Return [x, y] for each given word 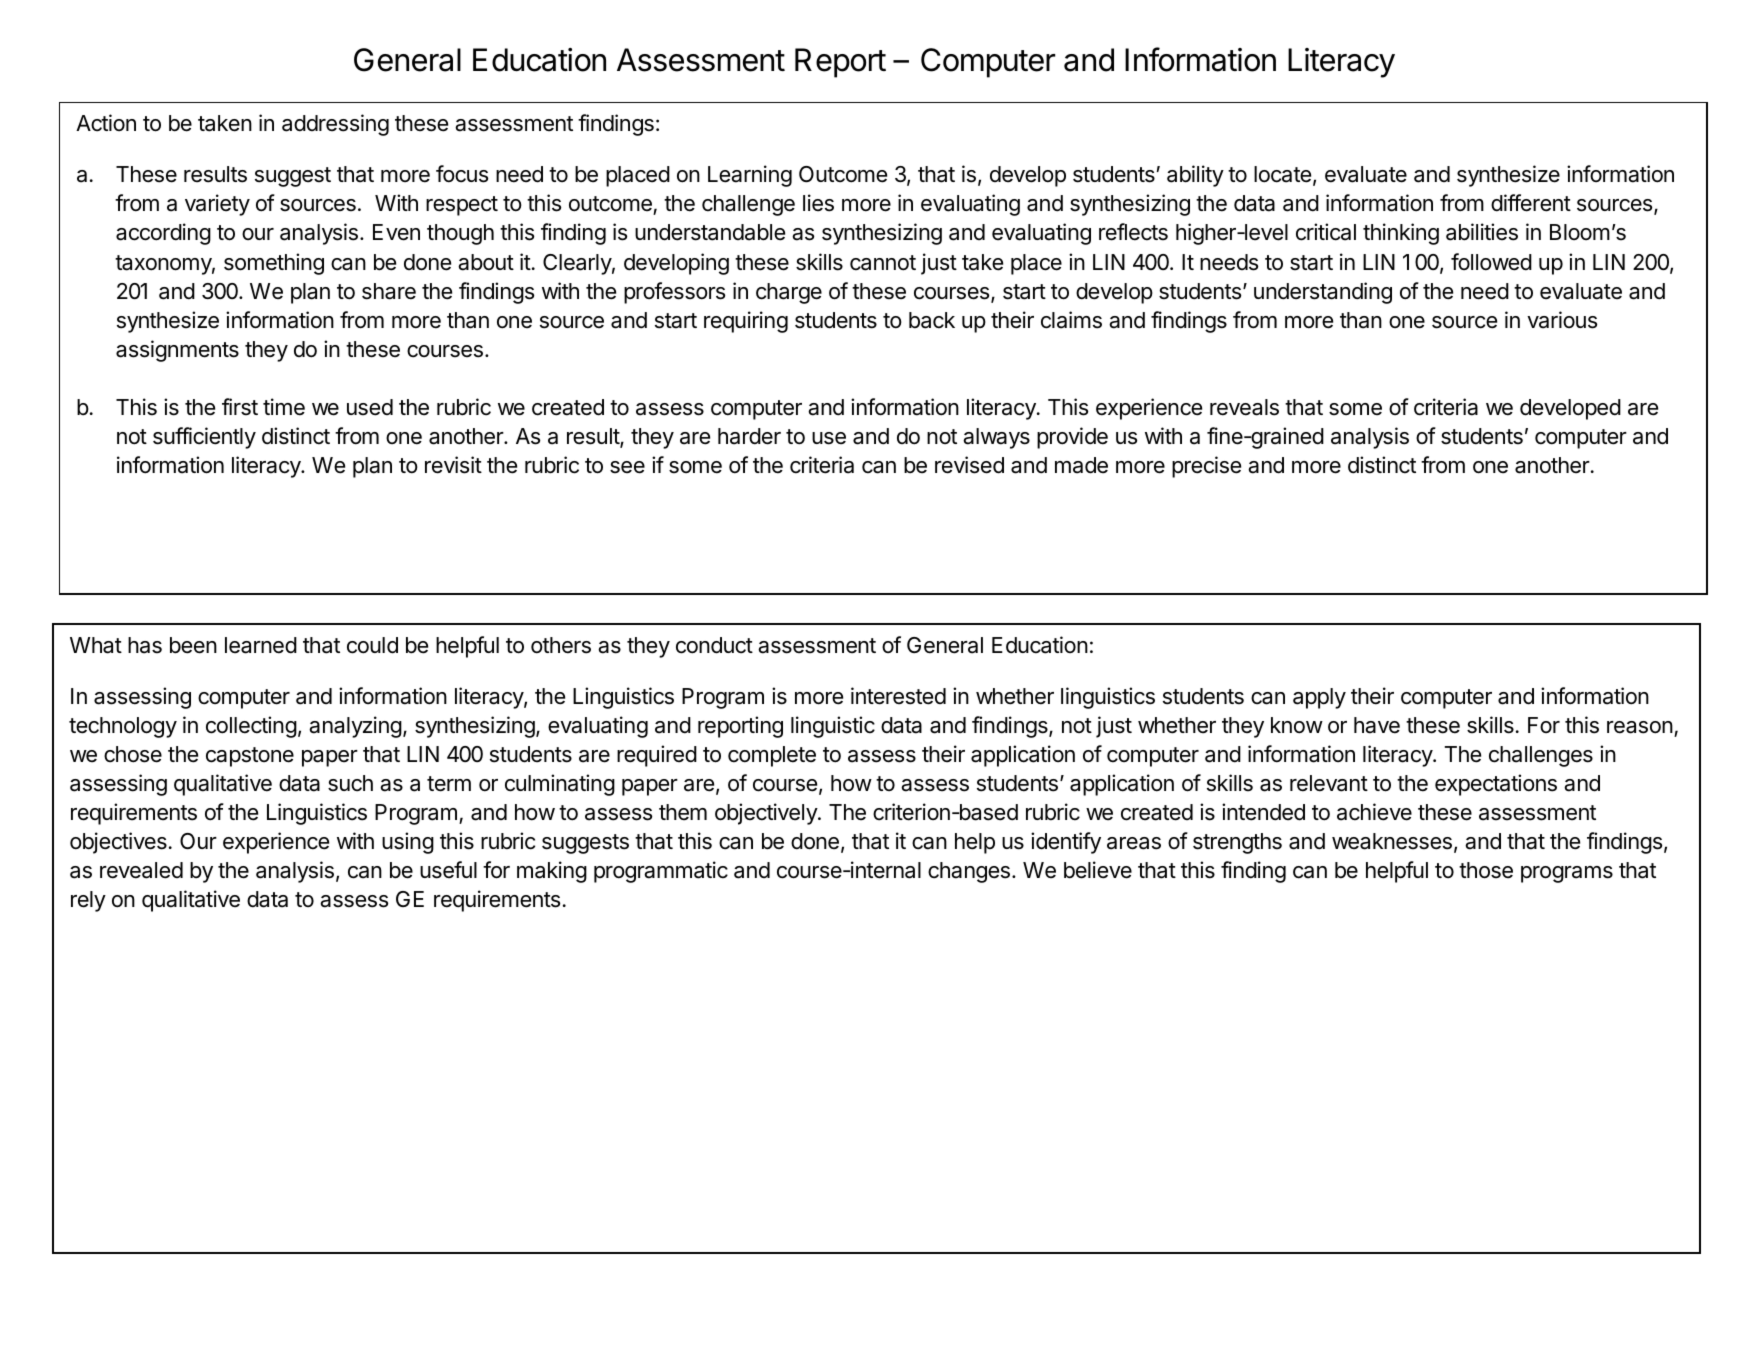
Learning [750, 176]
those [1486, 870]
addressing [335, 125]
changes [969, 872]
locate [1282, 174]
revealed [141, 870]
